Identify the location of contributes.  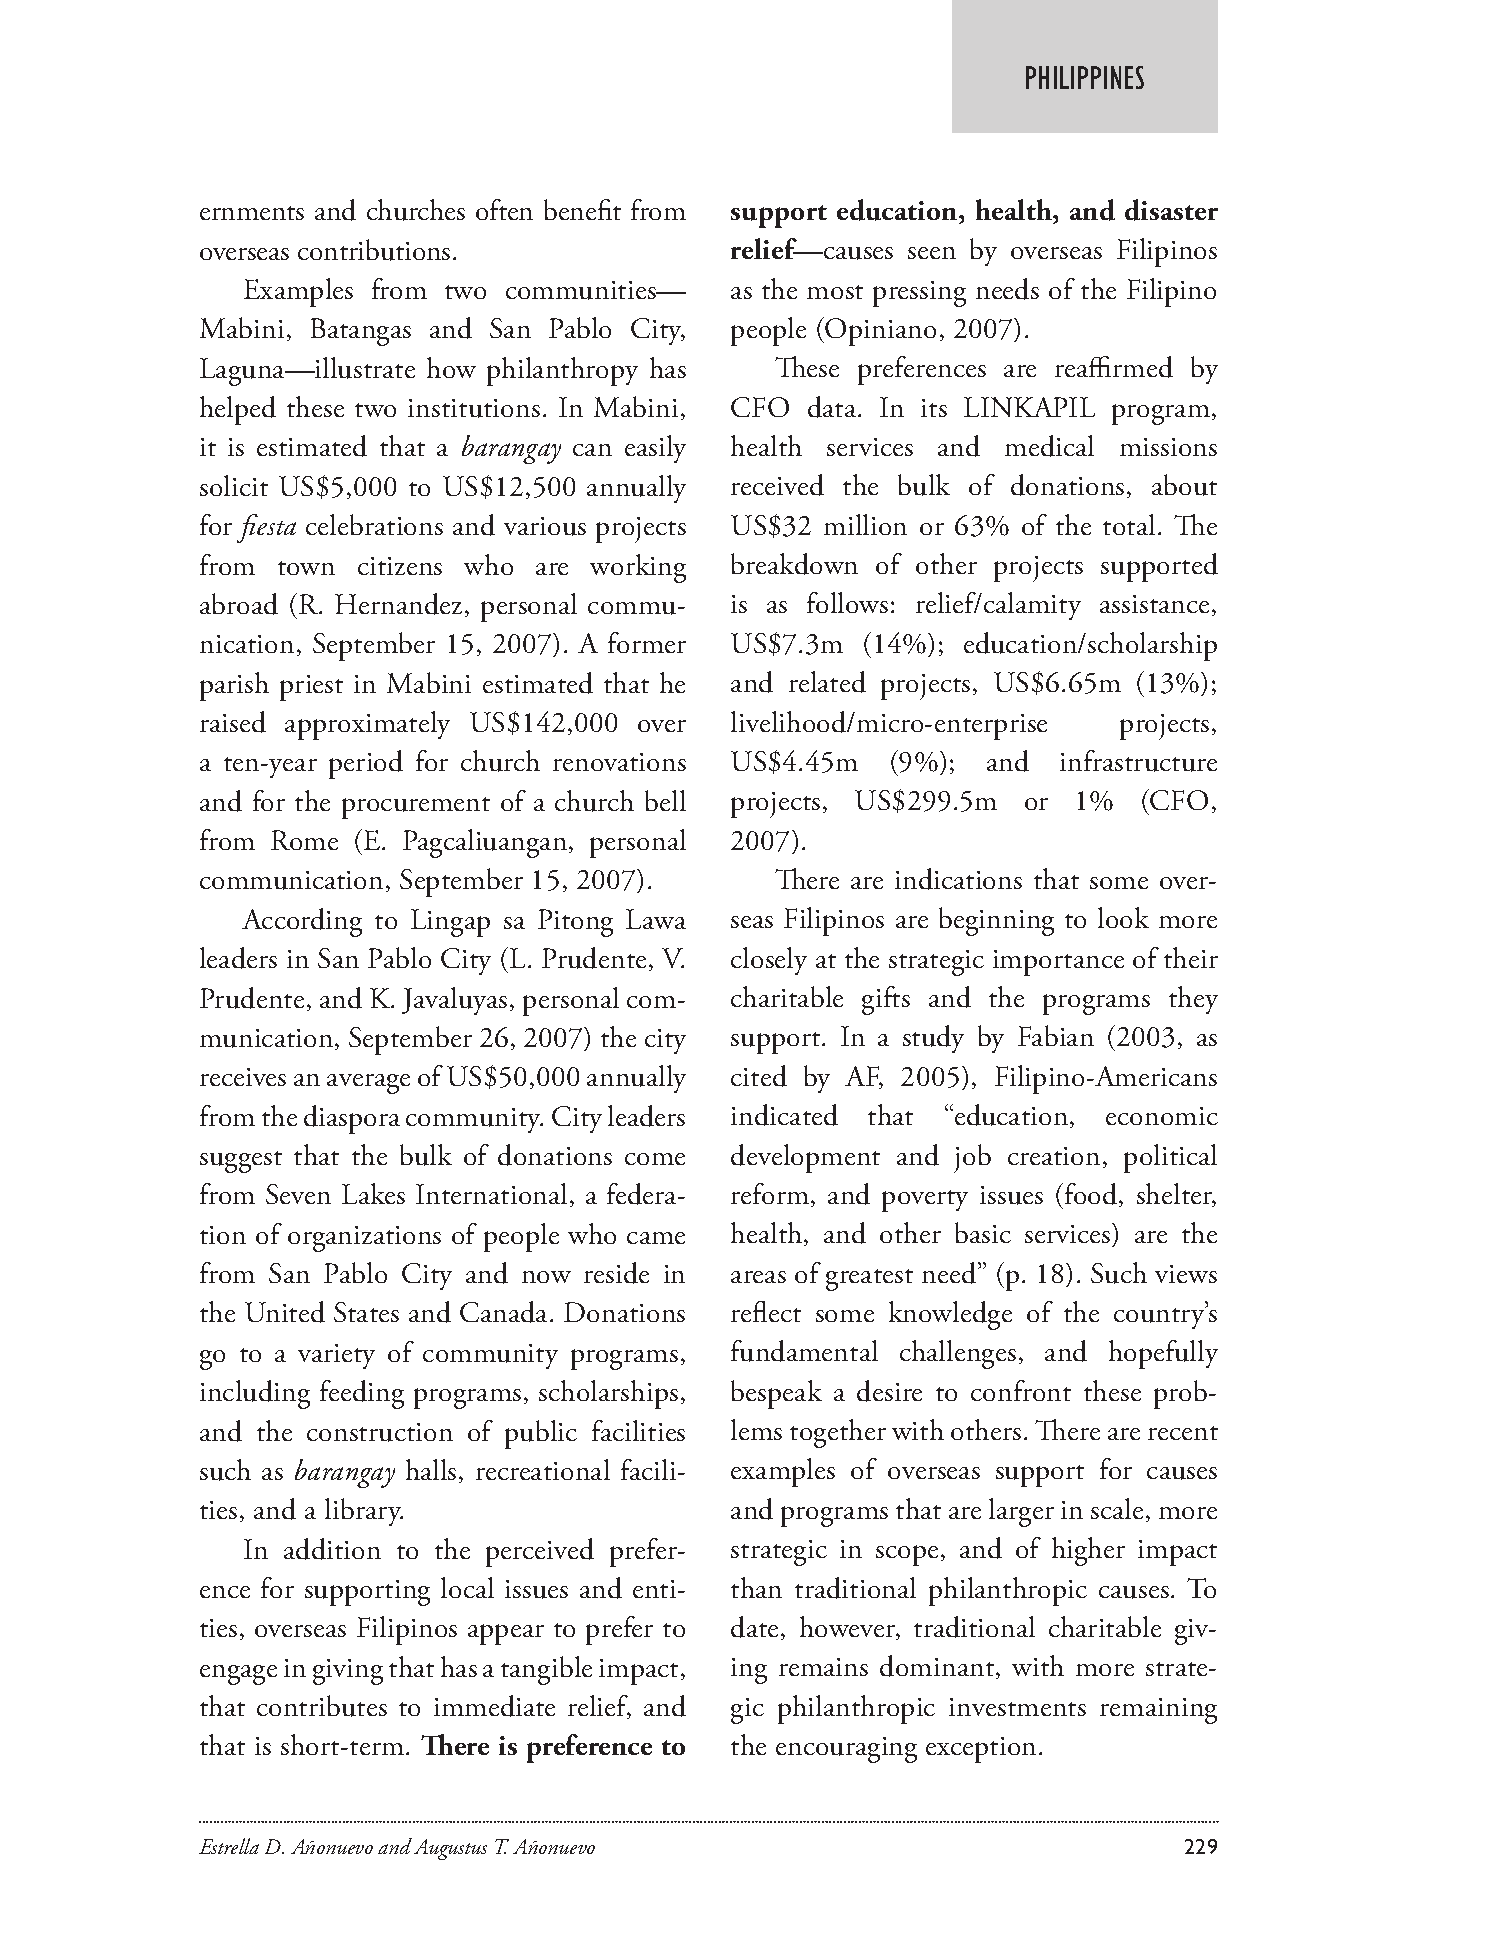
(322, 1706).
